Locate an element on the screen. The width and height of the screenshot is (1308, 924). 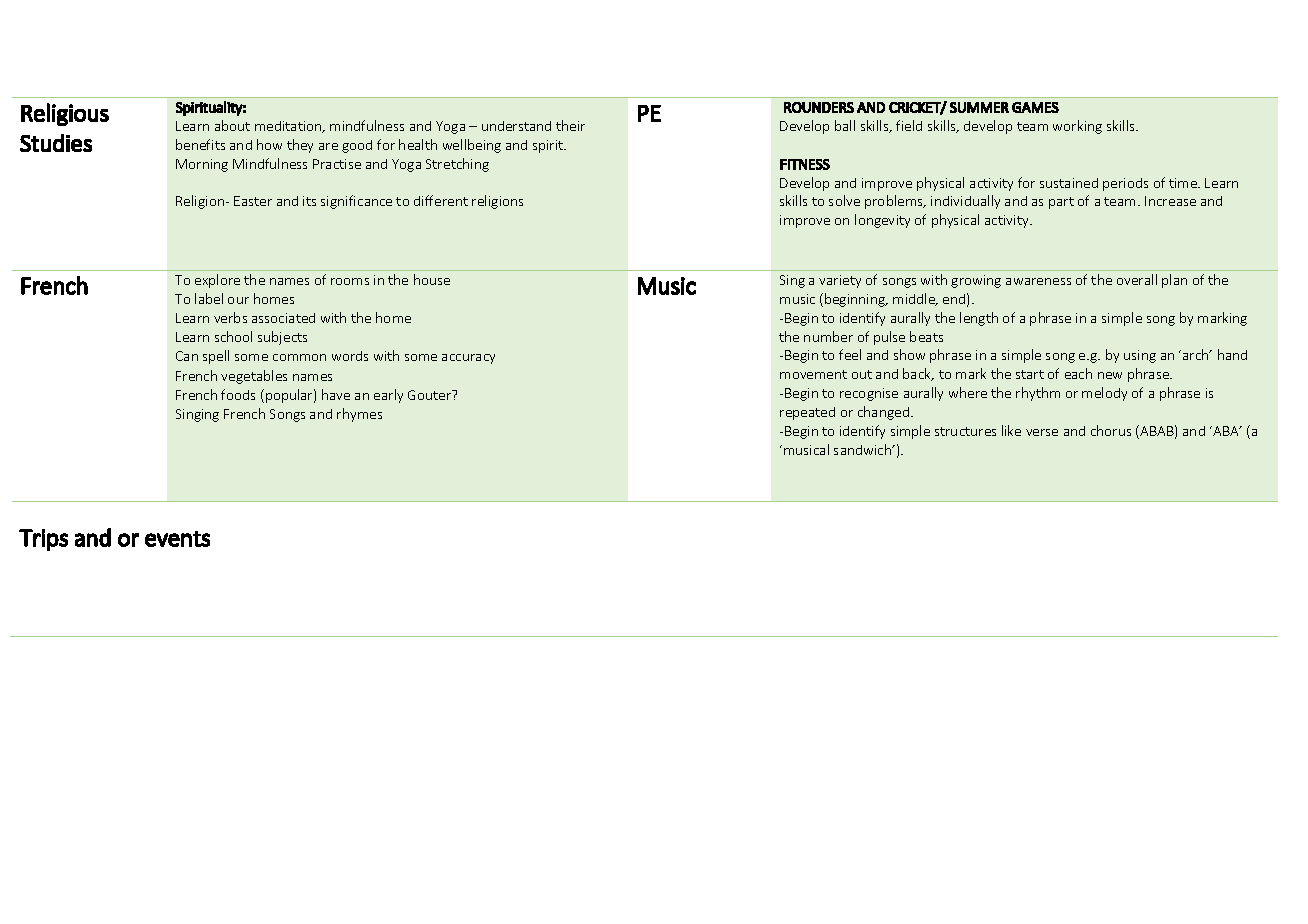
working is located at coordinates (1077, 127).
